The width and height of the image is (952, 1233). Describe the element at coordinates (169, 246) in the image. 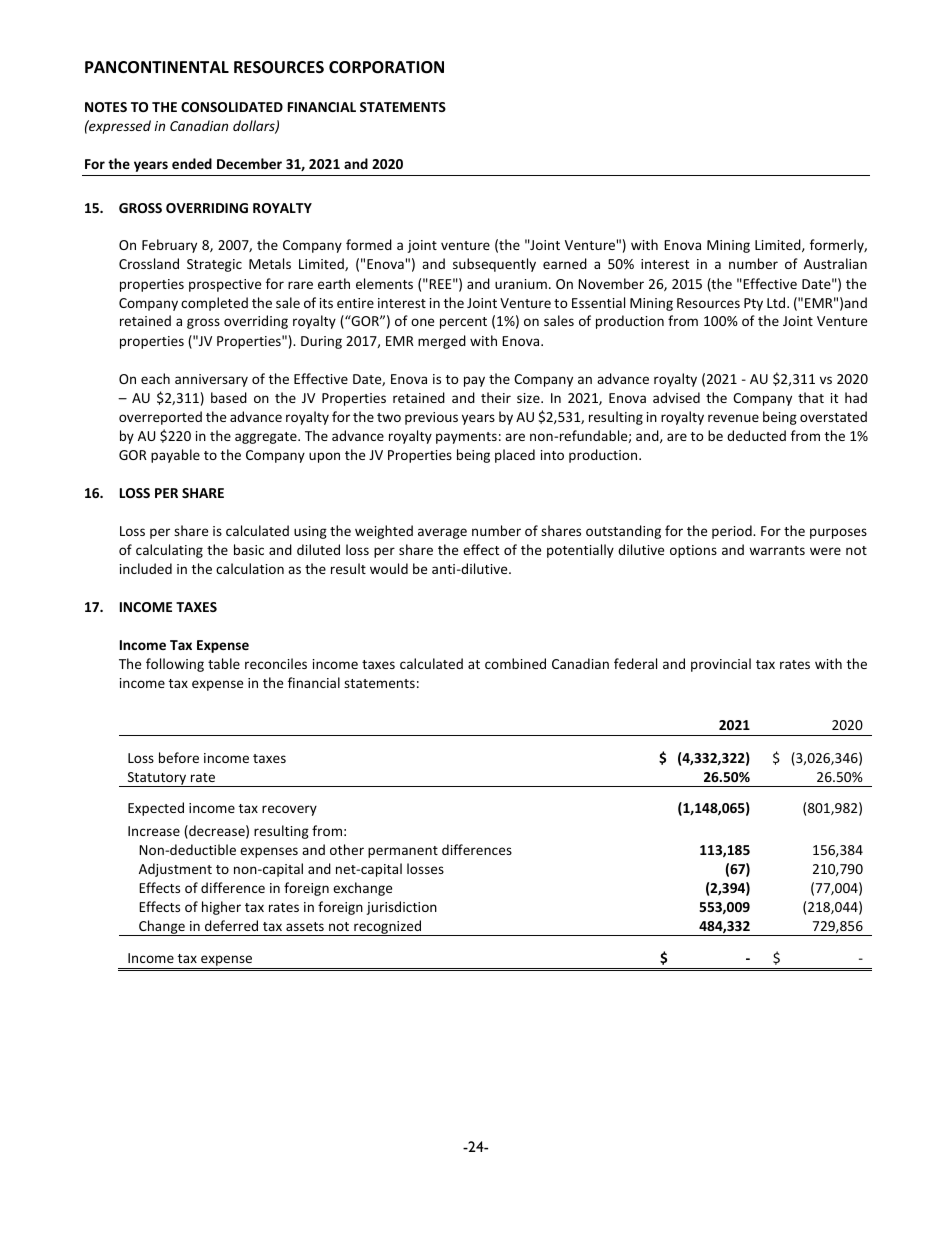

I see `February` at that location.
